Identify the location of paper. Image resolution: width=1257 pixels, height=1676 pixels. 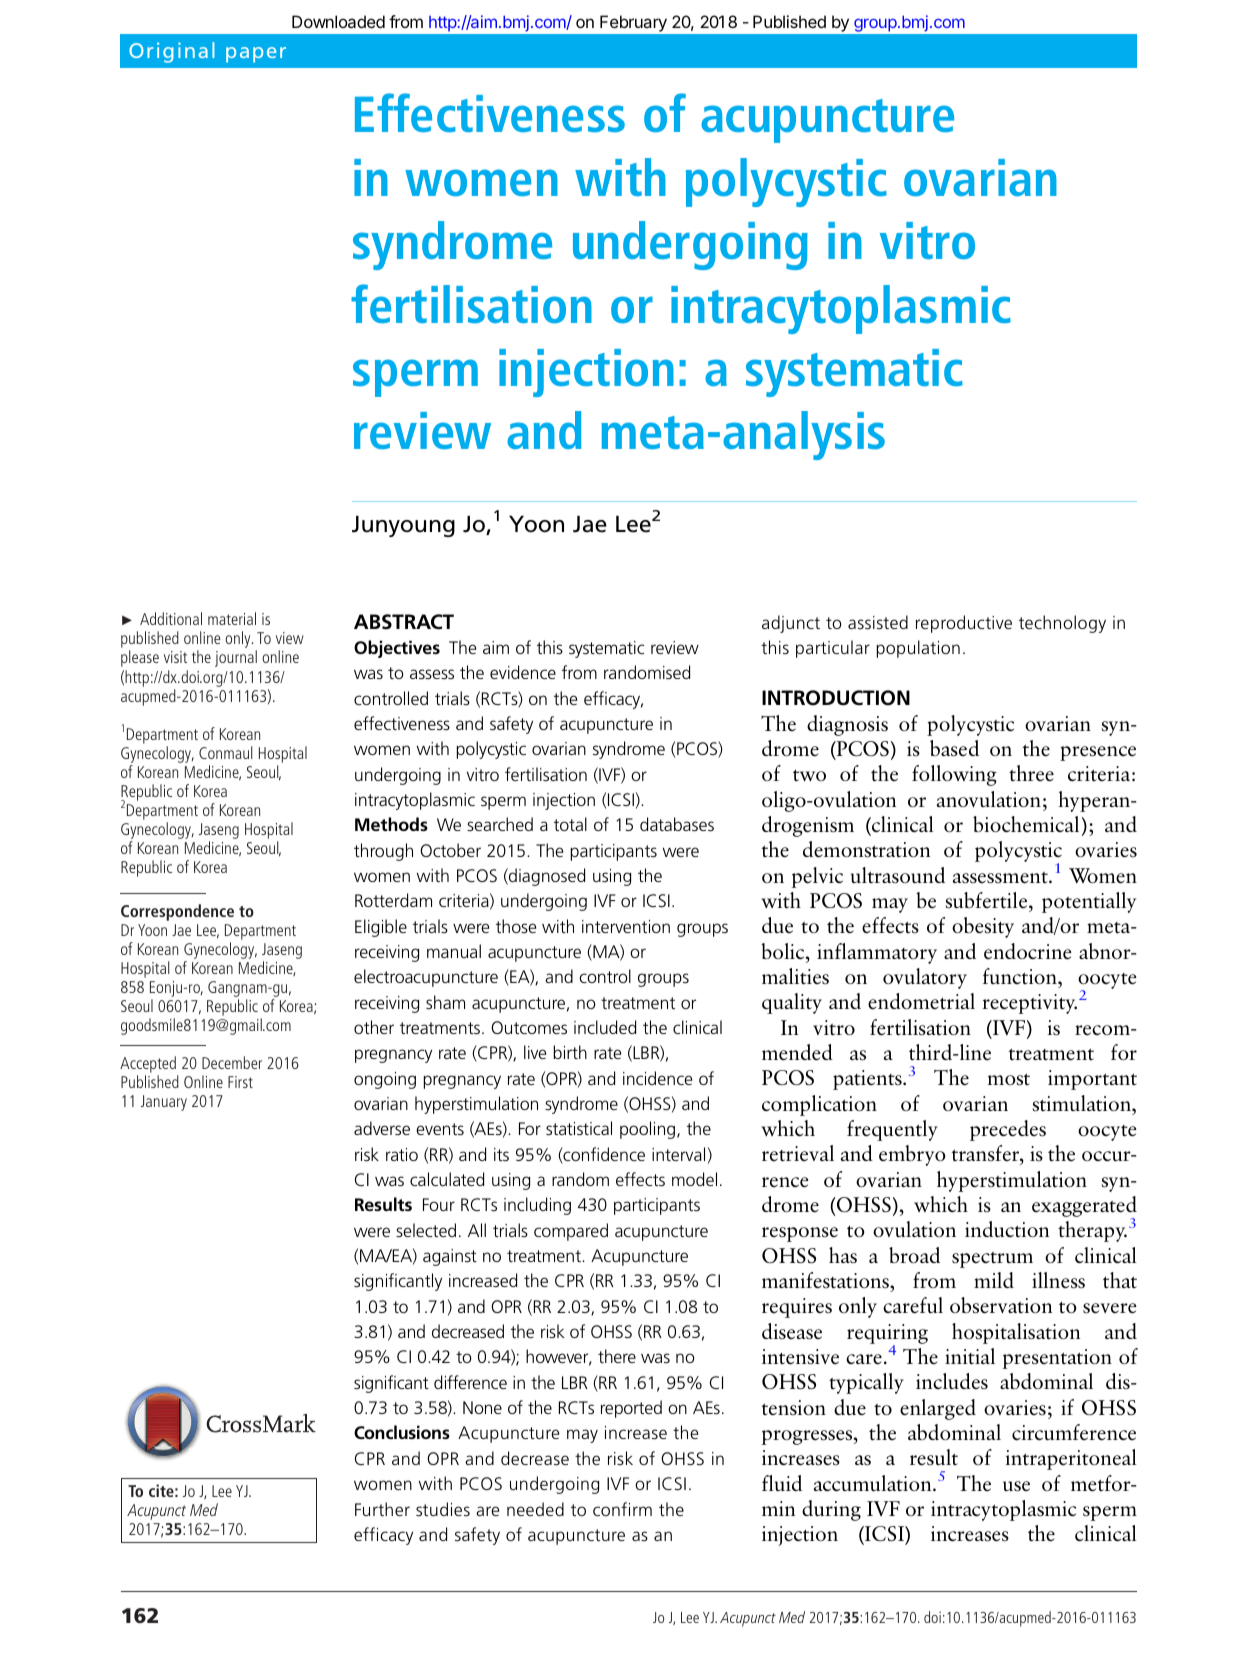
(256, 55).
